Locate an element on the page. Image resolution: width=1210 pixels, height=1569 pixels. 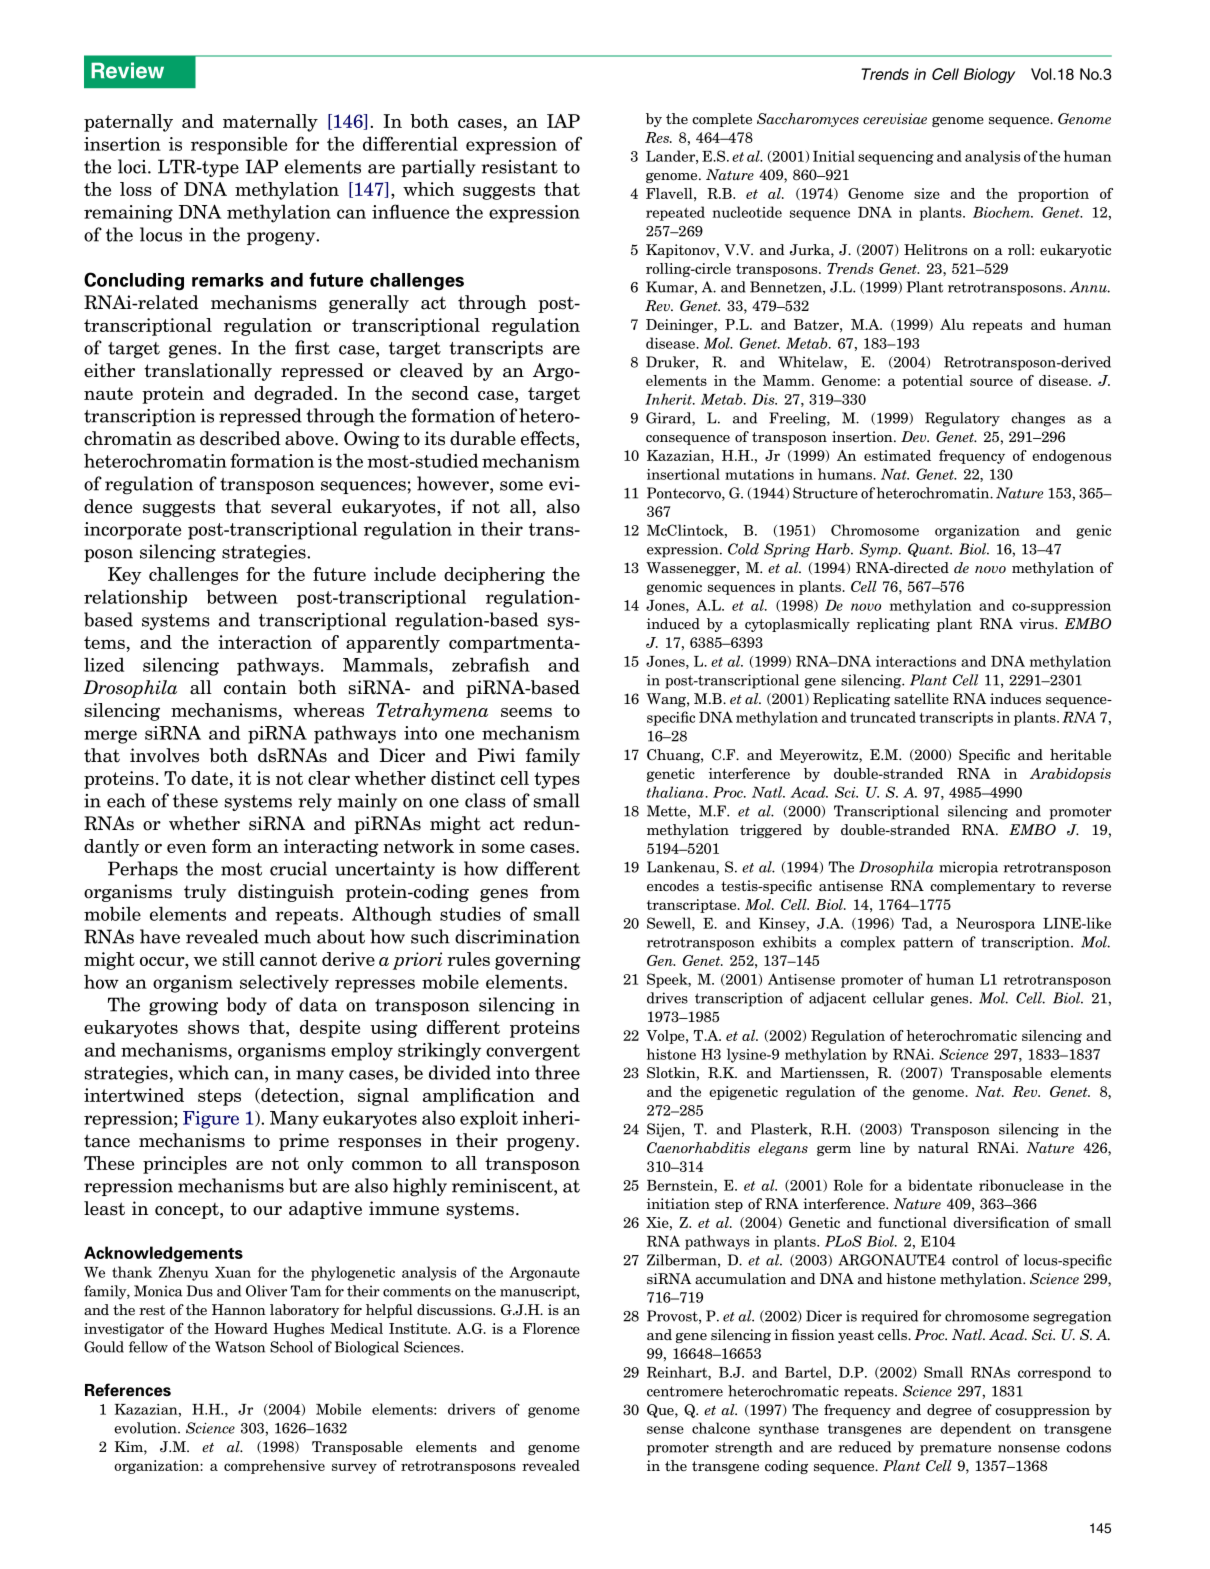
genomic is located at coordinates (674, 588).
